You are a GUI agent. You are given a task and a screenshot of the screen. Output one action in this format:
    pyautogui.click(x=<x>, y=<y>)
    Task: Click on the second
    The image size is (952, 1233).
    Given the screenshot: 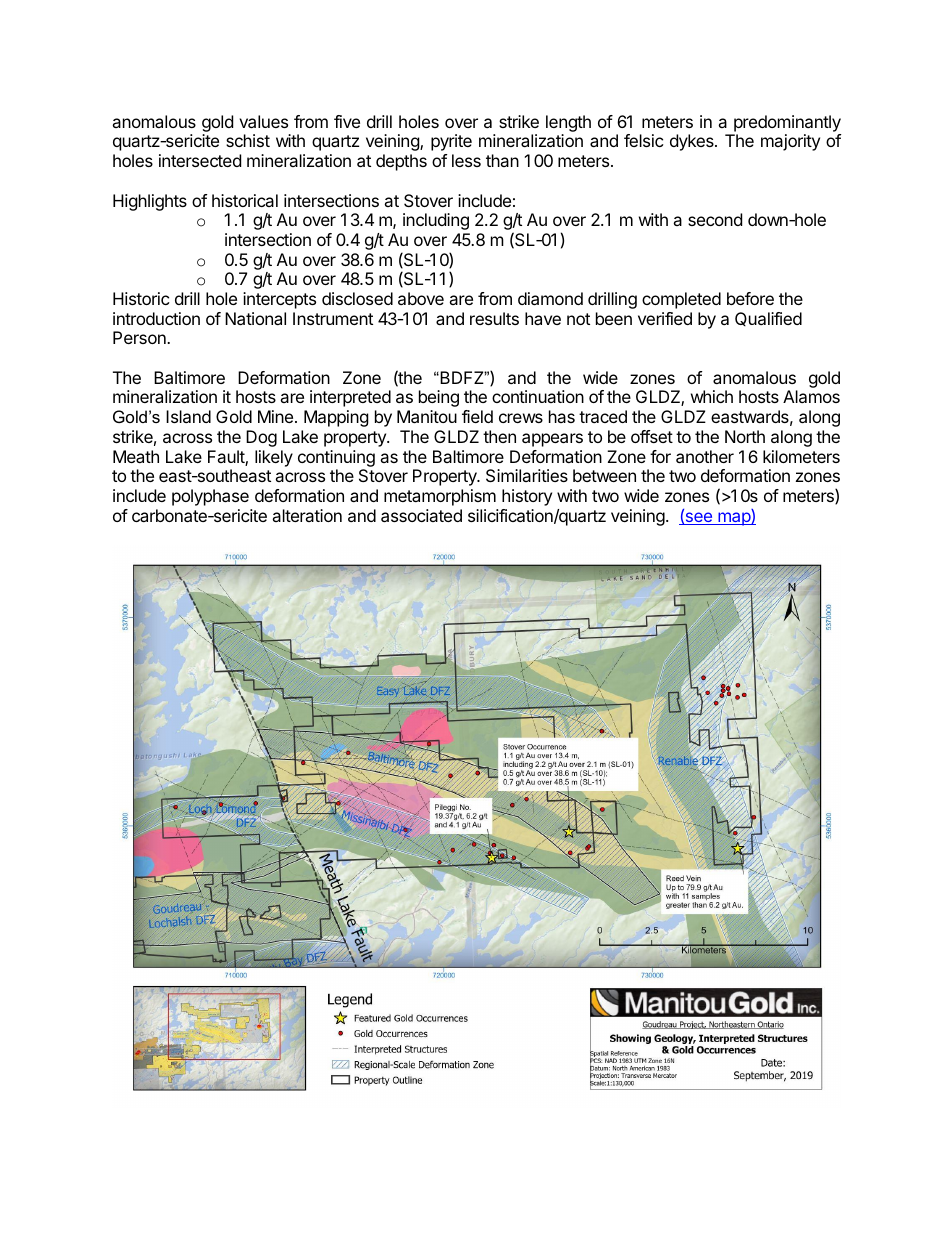 What is the action you would take?
    pyautogui.click(x=715, y=219)
